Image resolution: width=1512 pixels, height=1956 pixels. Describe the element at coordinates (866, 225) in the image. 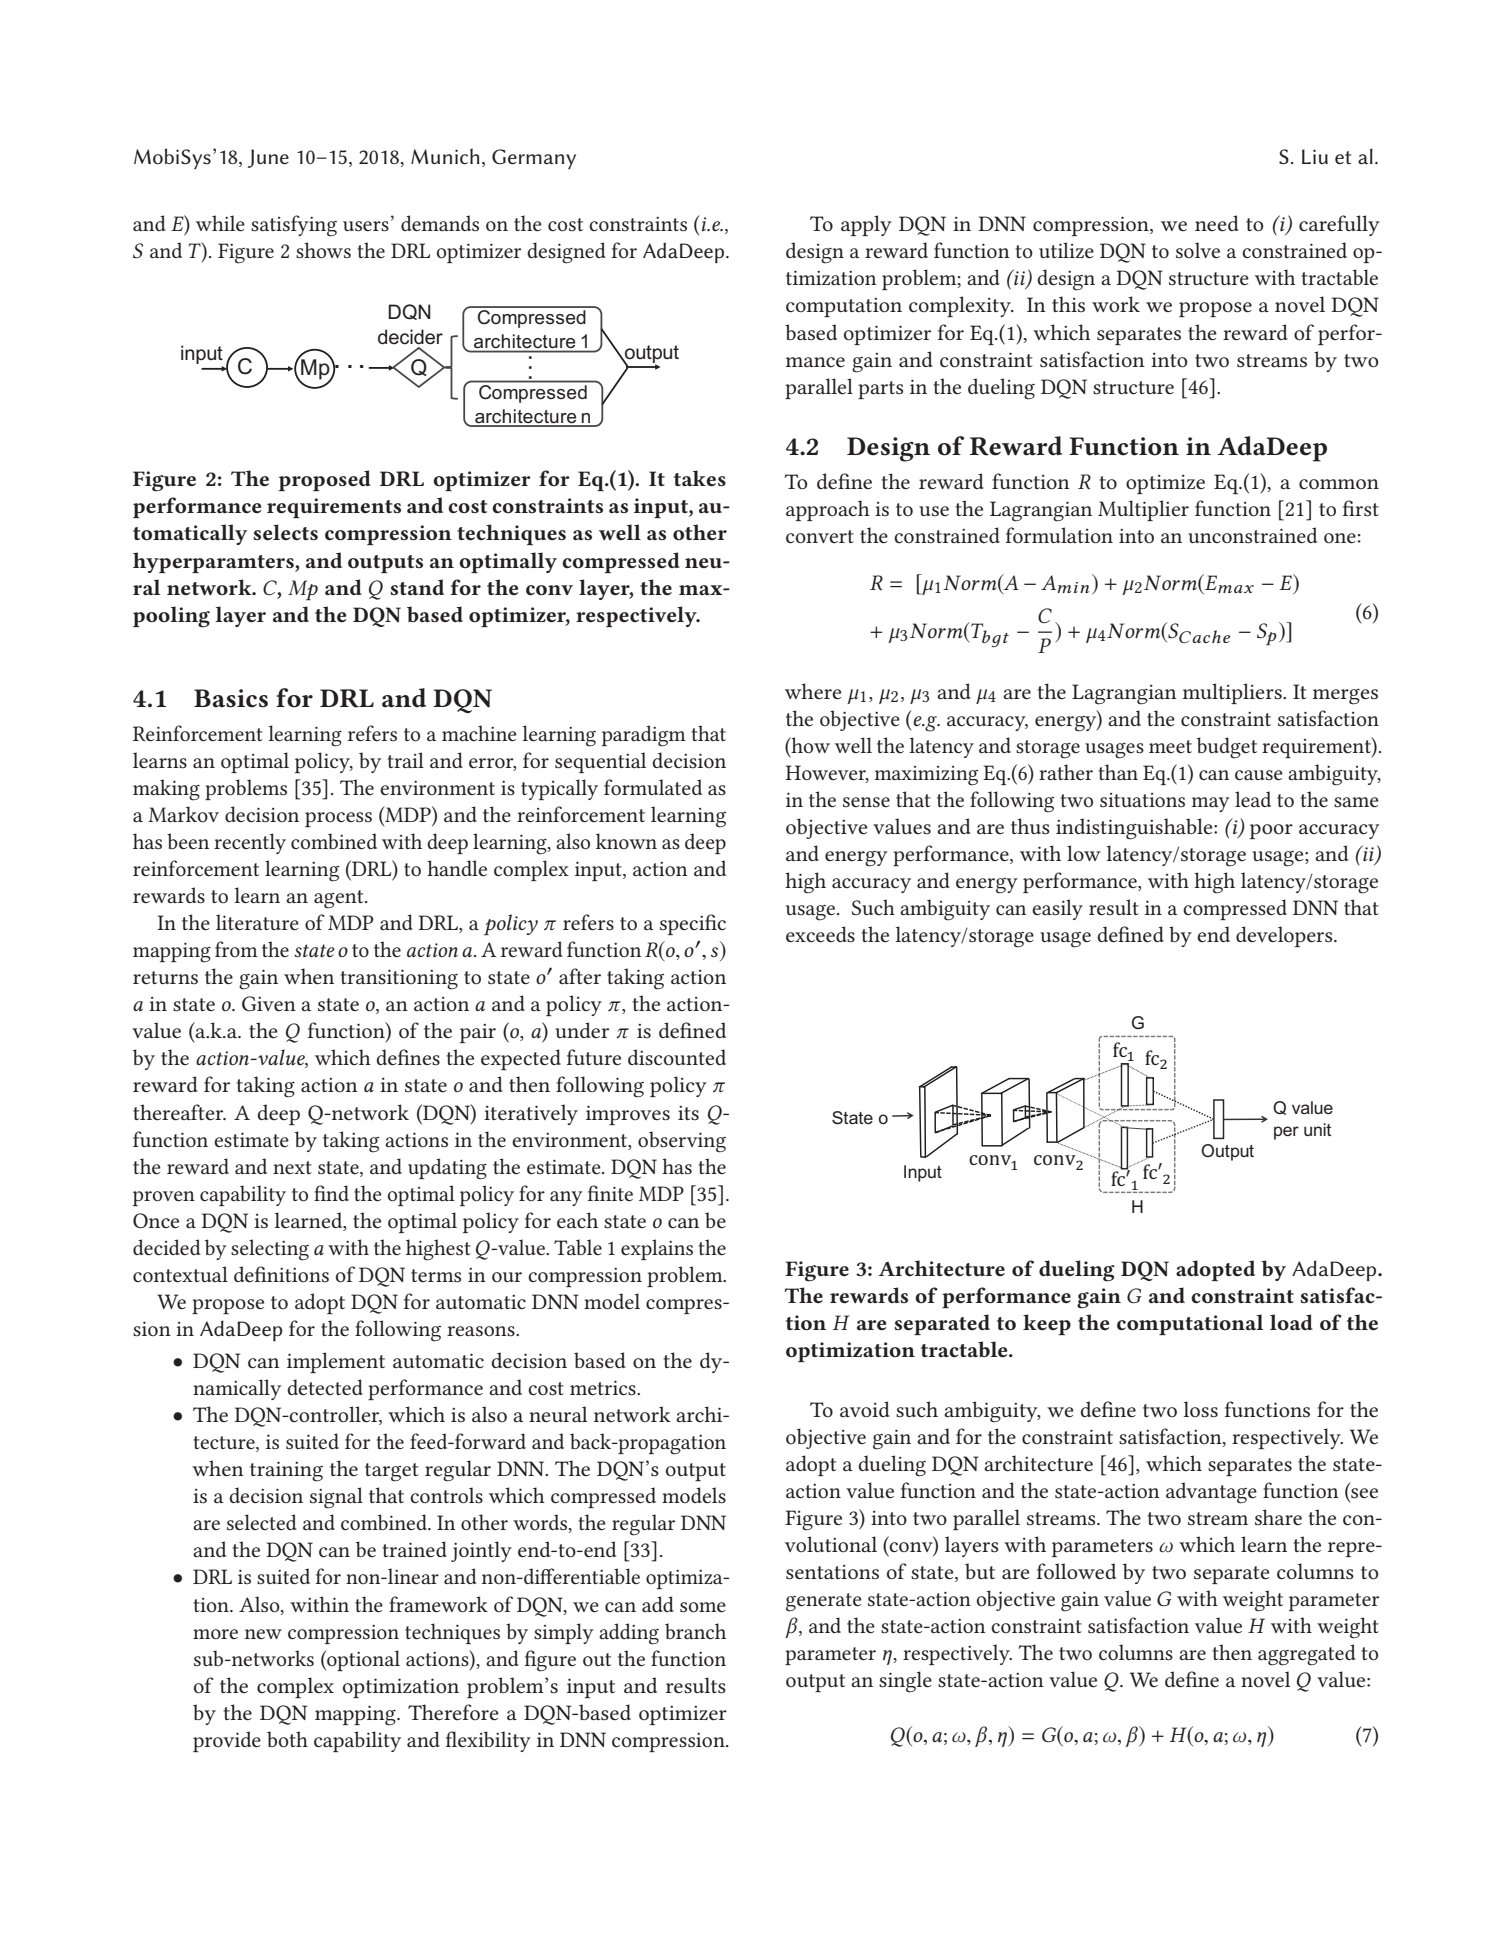

I see `apply` at that location.
